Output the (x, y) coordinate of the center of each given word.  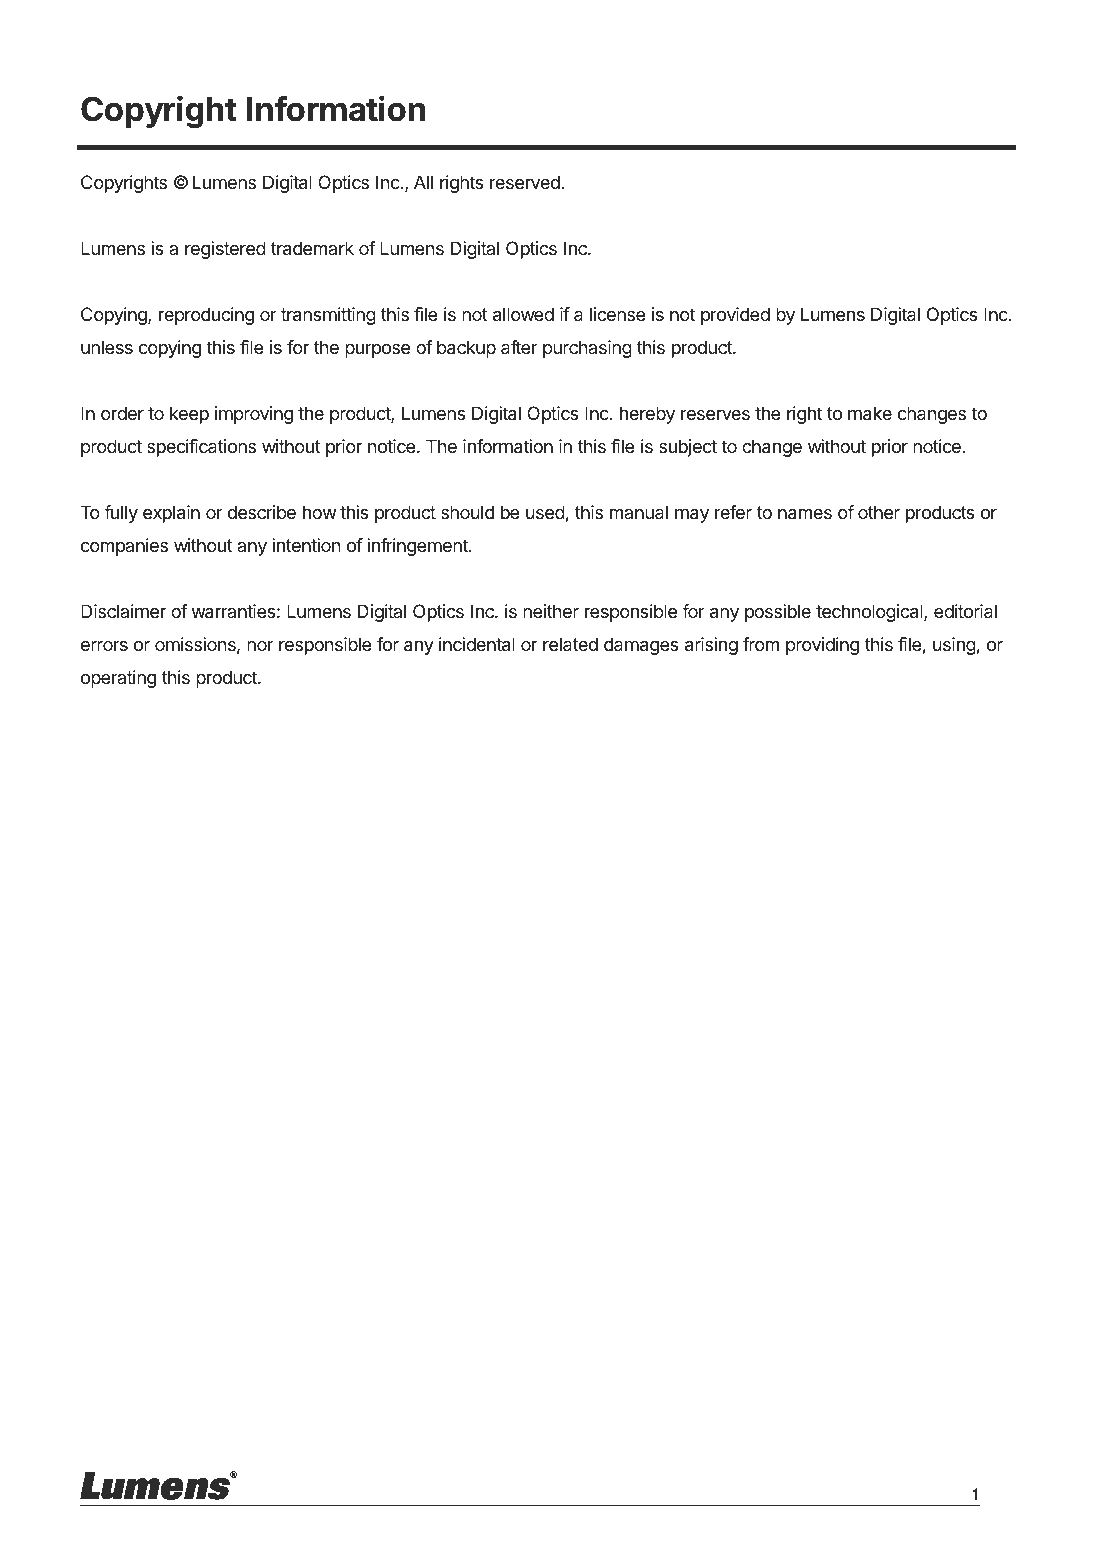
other (879, 512)
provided (735, 316)
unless (107, 347)
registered (225, 250)
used (545, 512)
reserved (525, 182)
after (519, 347)
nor (260, 646)
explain (171, 514)
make (870, 413)
